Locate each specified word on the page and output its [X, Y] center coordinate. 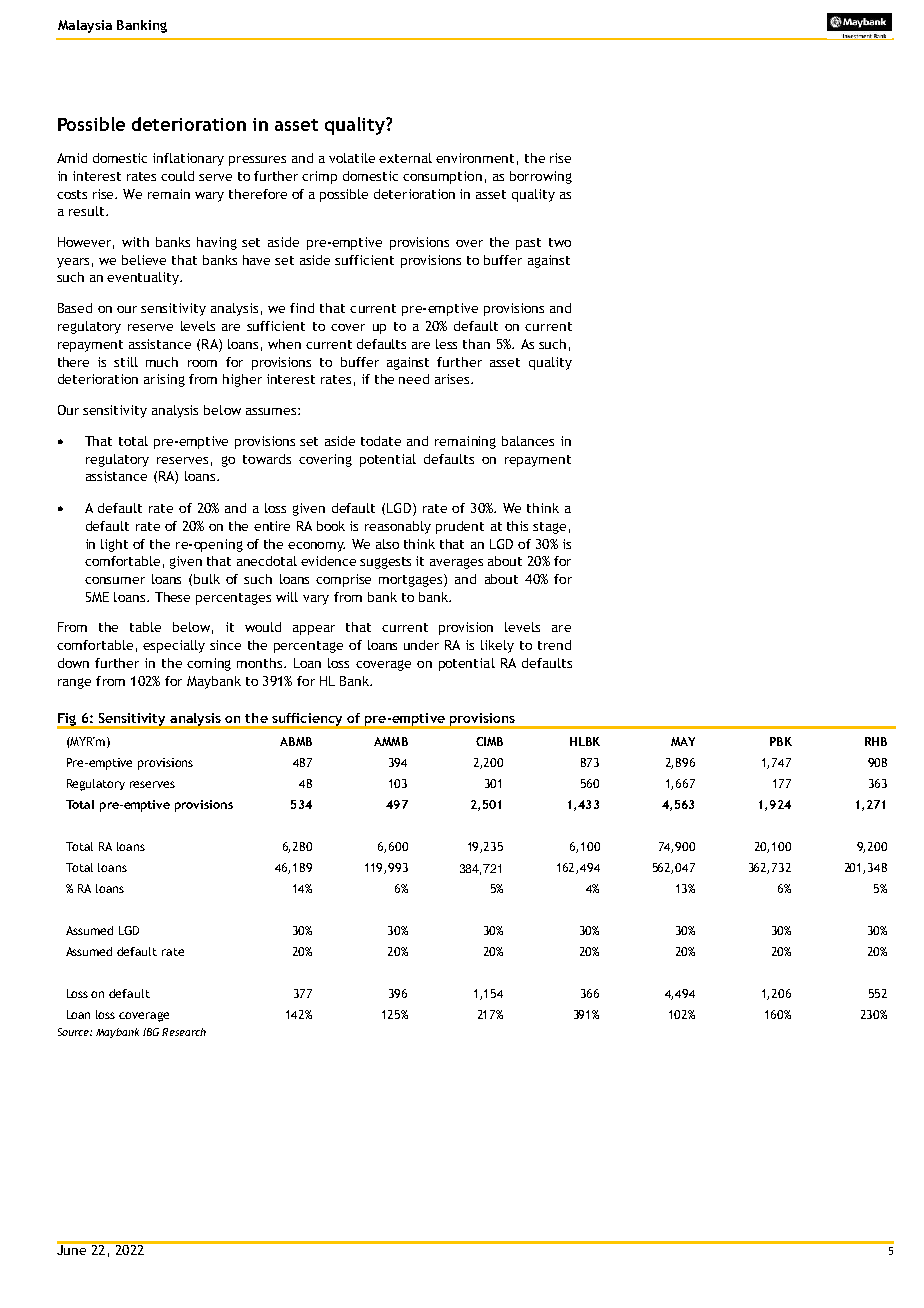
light [114, 545]
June [73, 1248]
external [405, 158]
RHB [876, 741]
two [560, 242]
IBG [151, 1032]
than [476, 344]
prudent [460, 527]
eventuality [144, 278]
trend [554, 645]
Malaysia [85, 26]
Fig [68, 720]
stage [549, 528]
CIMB [489, 741]
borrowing [541, 177]
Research [184, 1032]
